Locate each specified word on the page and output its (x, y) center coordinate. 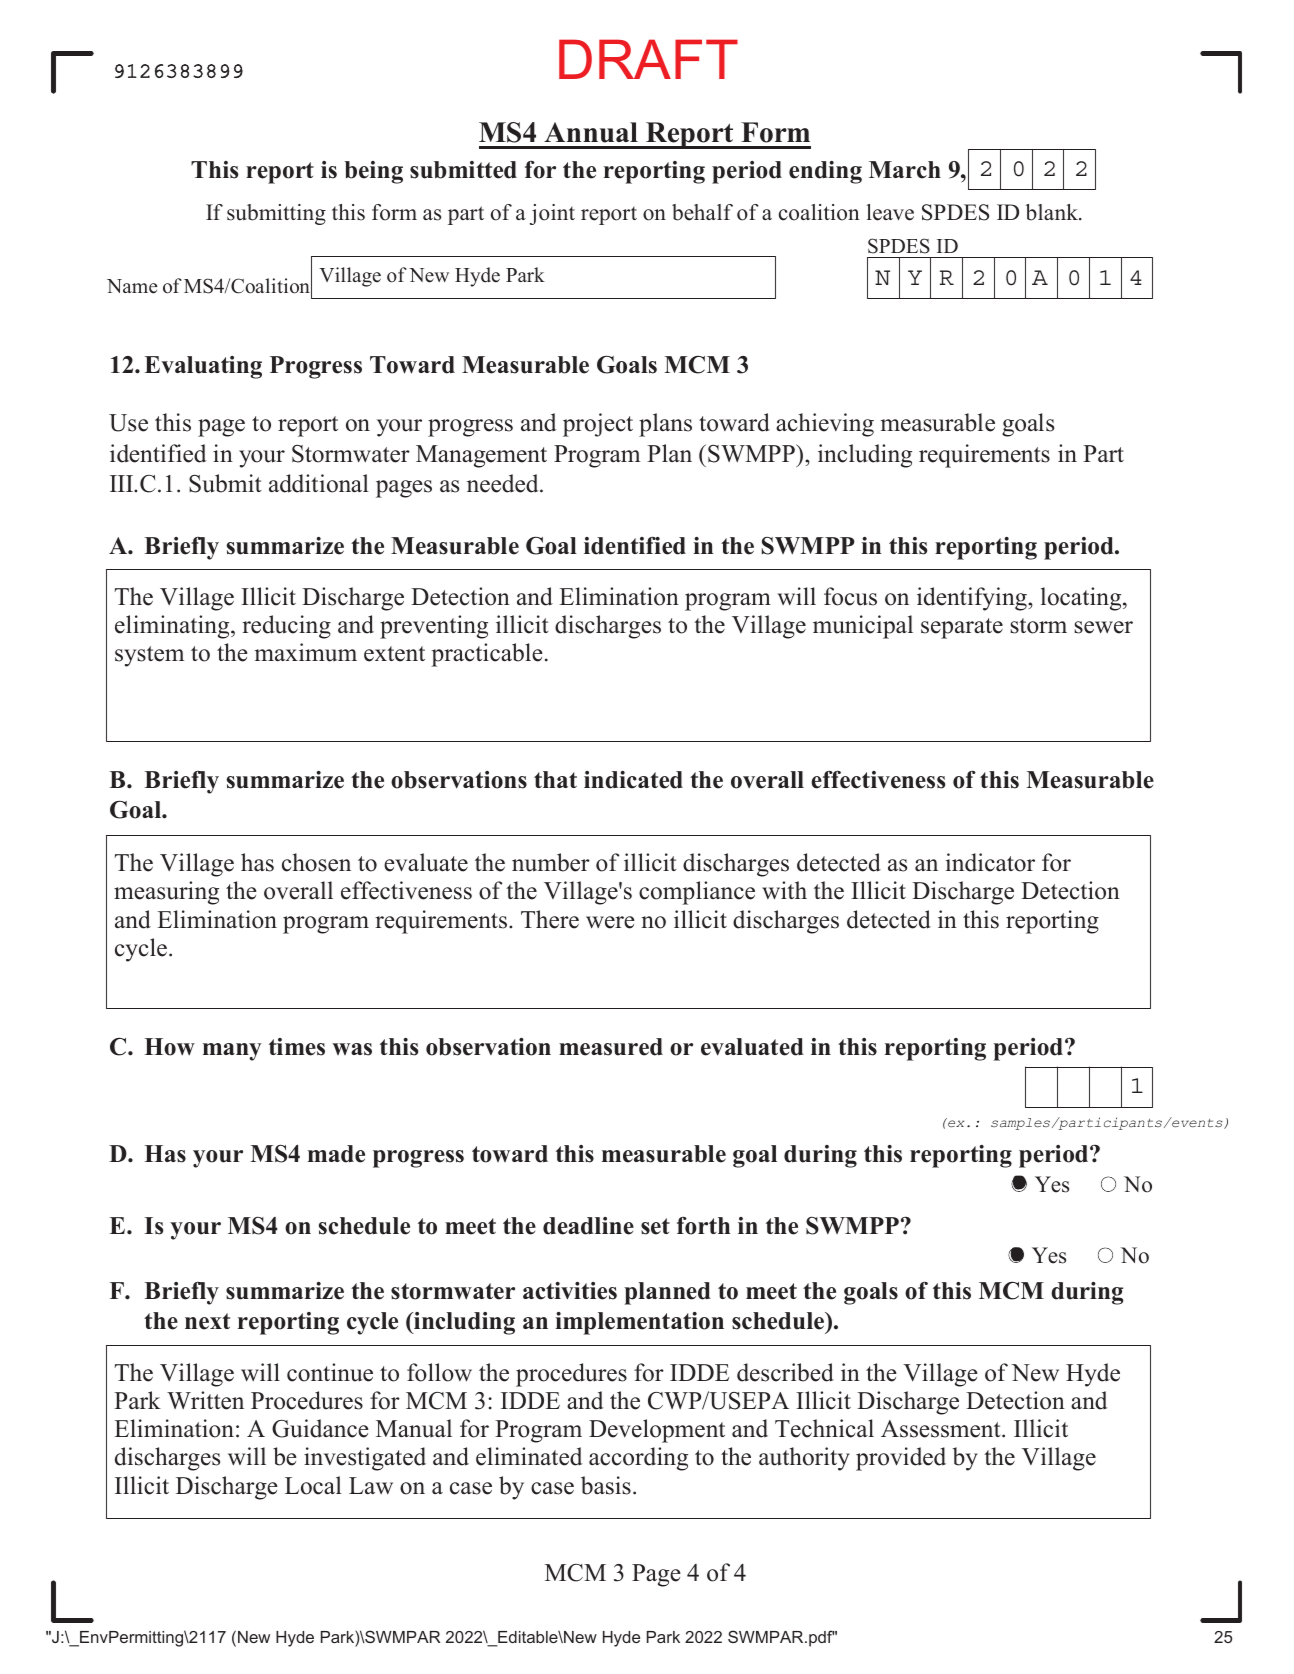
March (905, 170)
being (374, 172)
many (232, 1052)
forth (703, 1226)
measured (611, 1047)
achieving (825, 425)
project (598, 425)
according (638, 1459)
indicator (990, 862)
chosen (316, 862)
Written (205, 1400)
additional (319, 483)
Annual (591, 132)
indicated (633, 780)
